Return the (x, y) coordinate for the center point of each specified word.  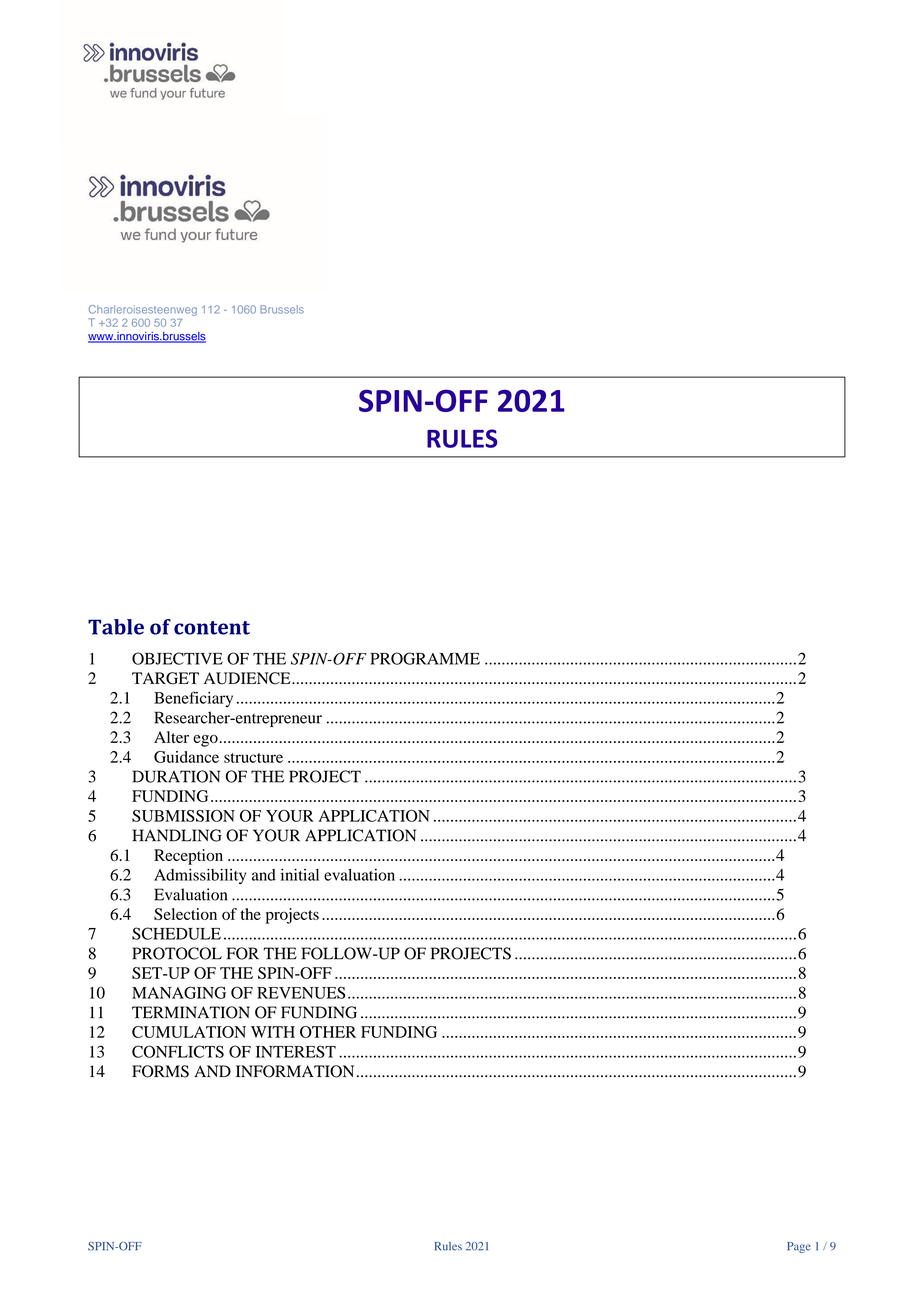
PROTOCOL (177, 953)
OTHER (328, 1032)
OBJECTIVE (177, 658)
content (212, 628)
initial (300, 874)
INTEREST (296, 1051)
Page (799, 1247)
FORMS (160, 1071)
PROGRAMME (425, 658)
